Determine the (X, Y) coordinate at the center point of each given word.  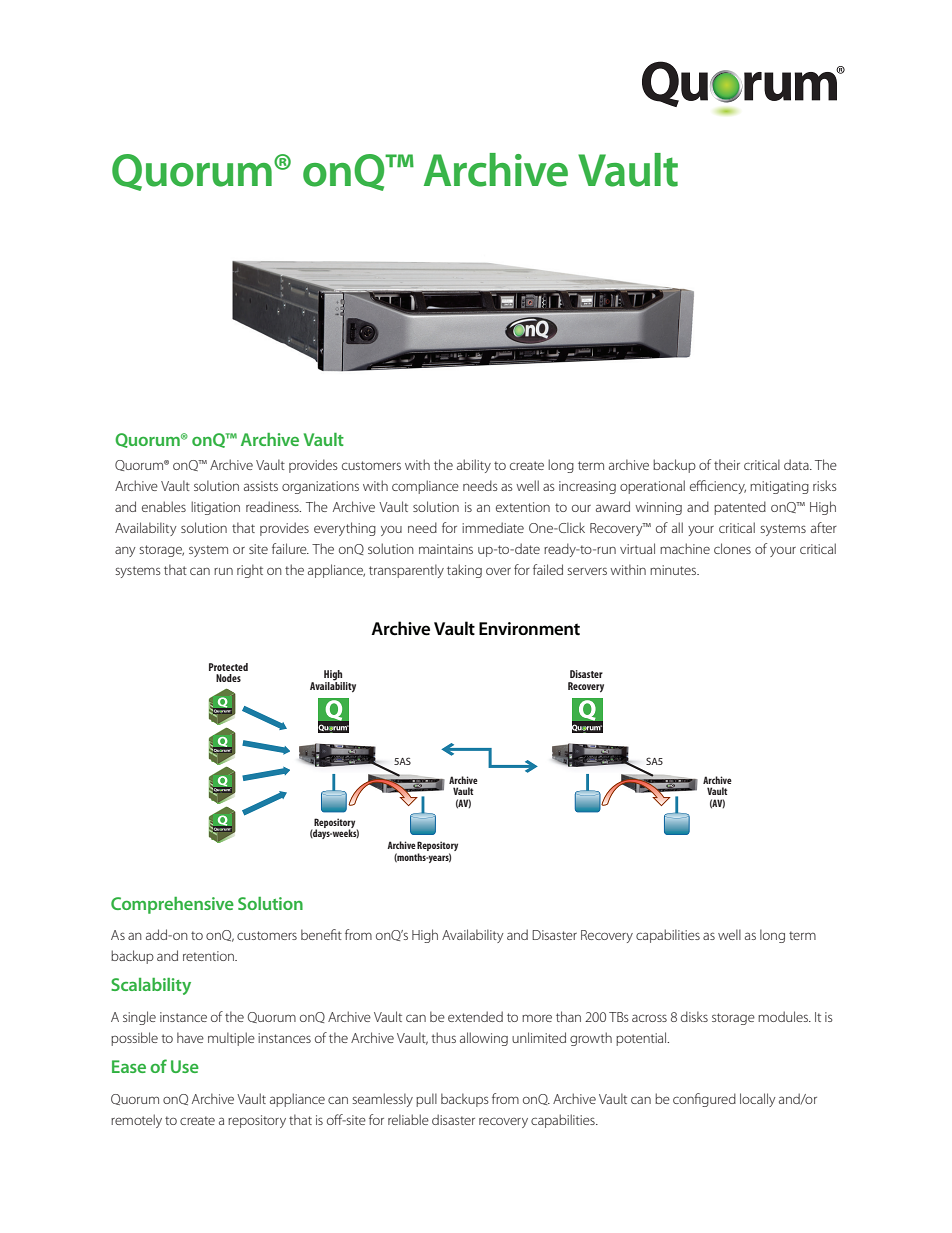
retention (209, 956)
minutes (674, 570)
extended (475, 1016)
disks (694, 1016)
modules (784, 1016)
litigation (215, 508)
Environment (529, 629)
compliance (425, 487)
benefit (321, 934)
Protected (228, 667)
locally (758, 1100)
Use (185, 1066)
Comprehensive (172, 905)
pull (426, 1100)
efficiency (718, 487)
